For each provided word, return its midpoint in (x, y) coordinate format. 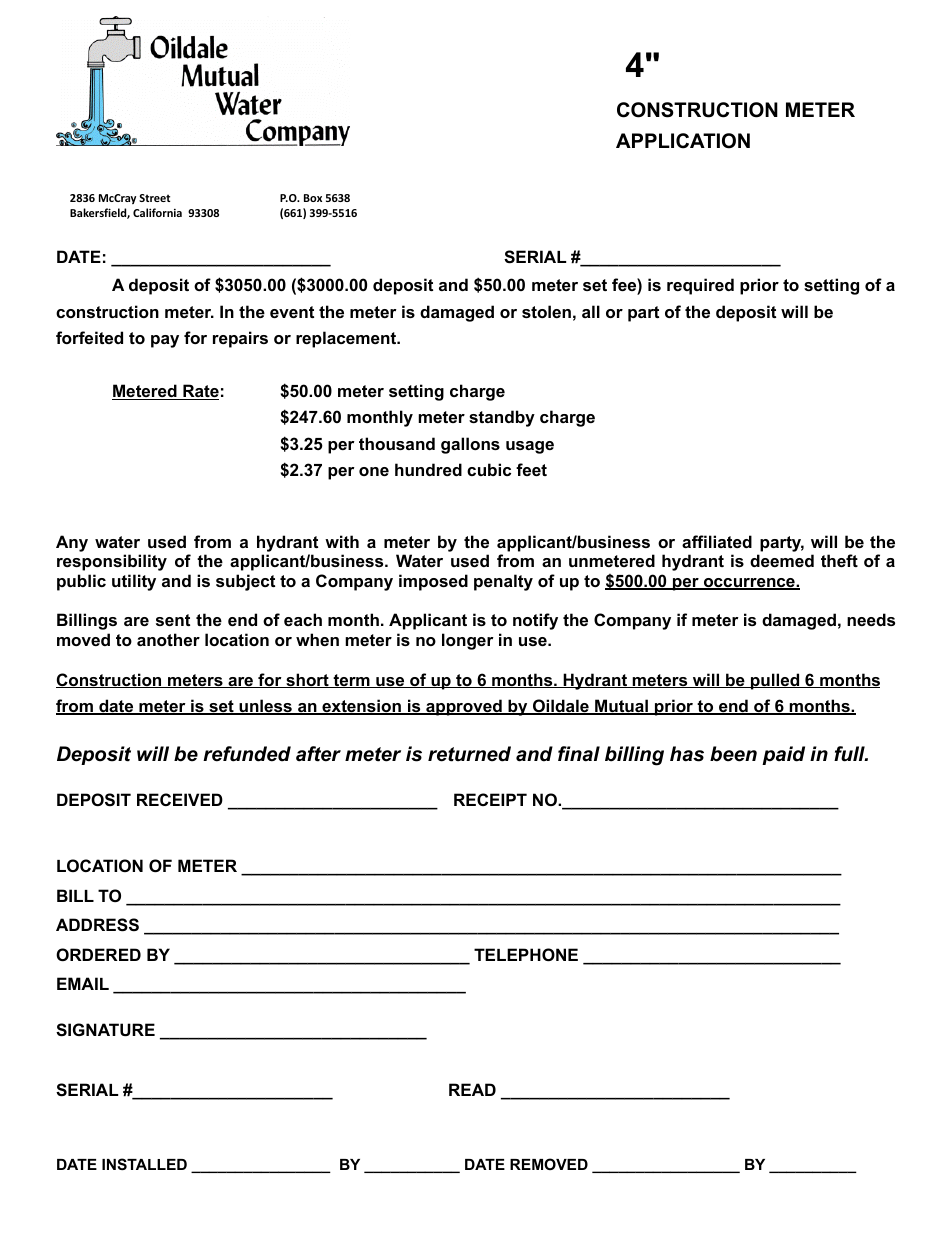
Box (313, 198)
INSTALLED (144, 1164)
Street (154, 198)
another (168, 639)
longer (468, 641)
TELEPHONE (526, 954)
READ (472, 1089)
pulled (774, 681)
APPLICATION (683, 141)
